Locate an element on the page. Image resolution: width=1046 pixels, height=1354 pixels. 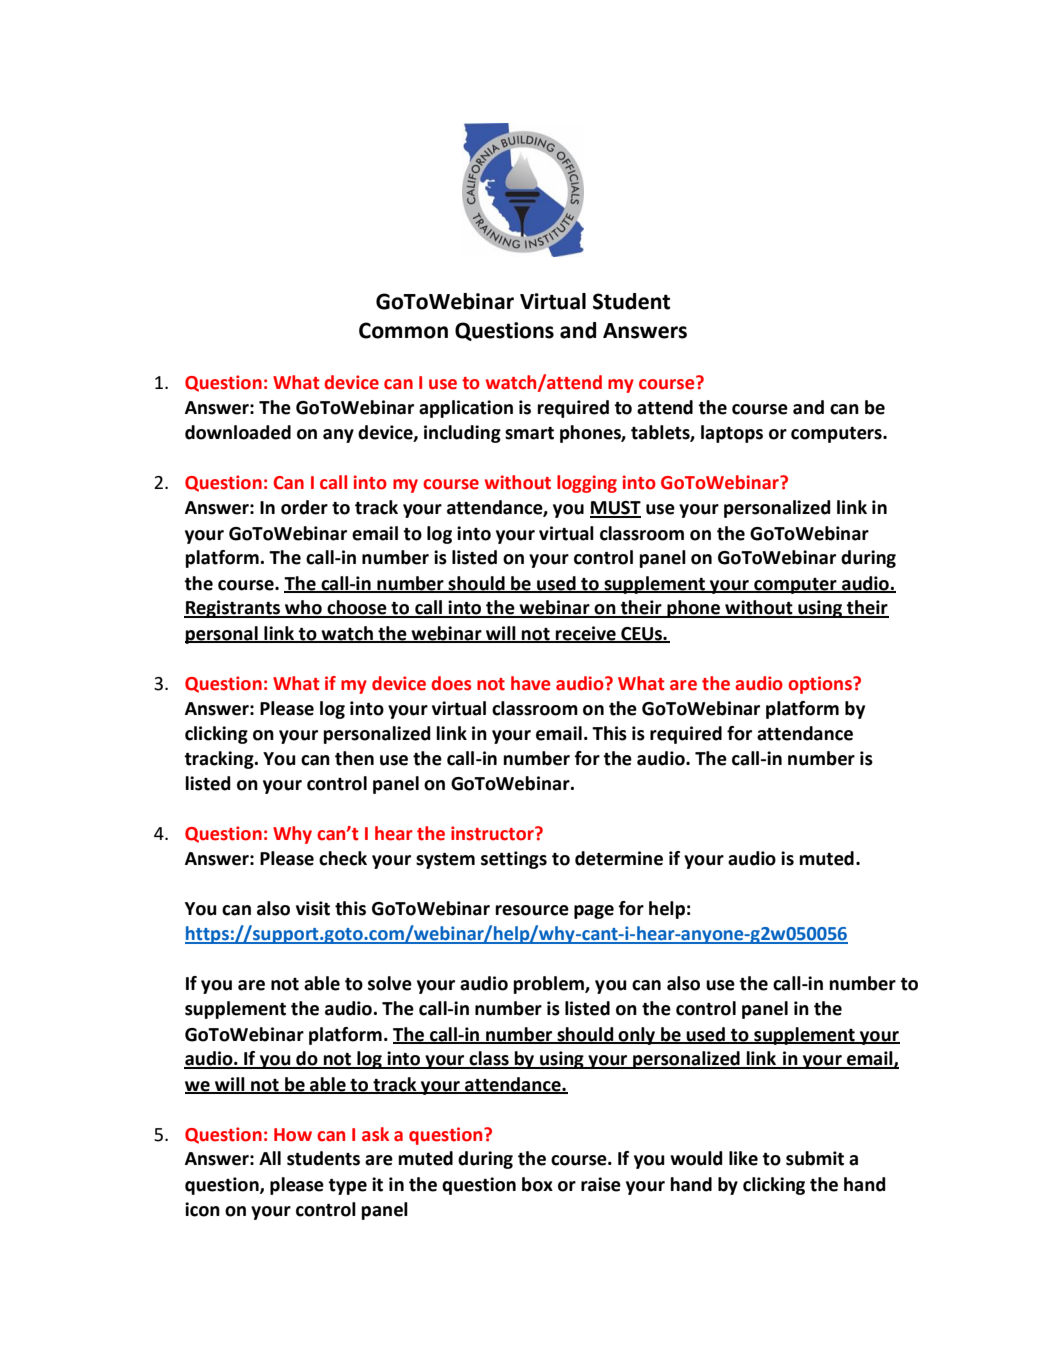
options is located at coordinates (821, 685).
